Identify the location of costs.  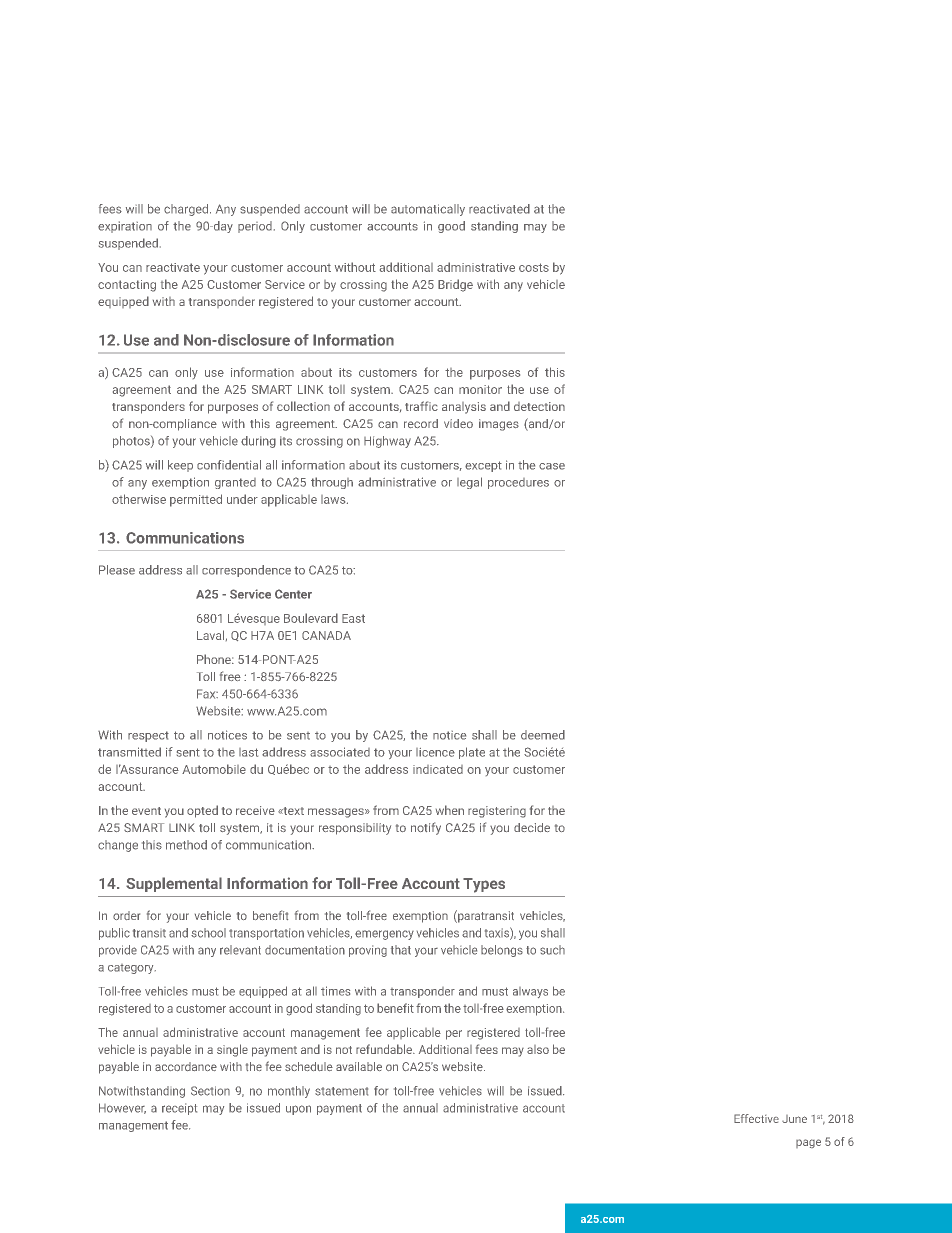
(534, 267).
